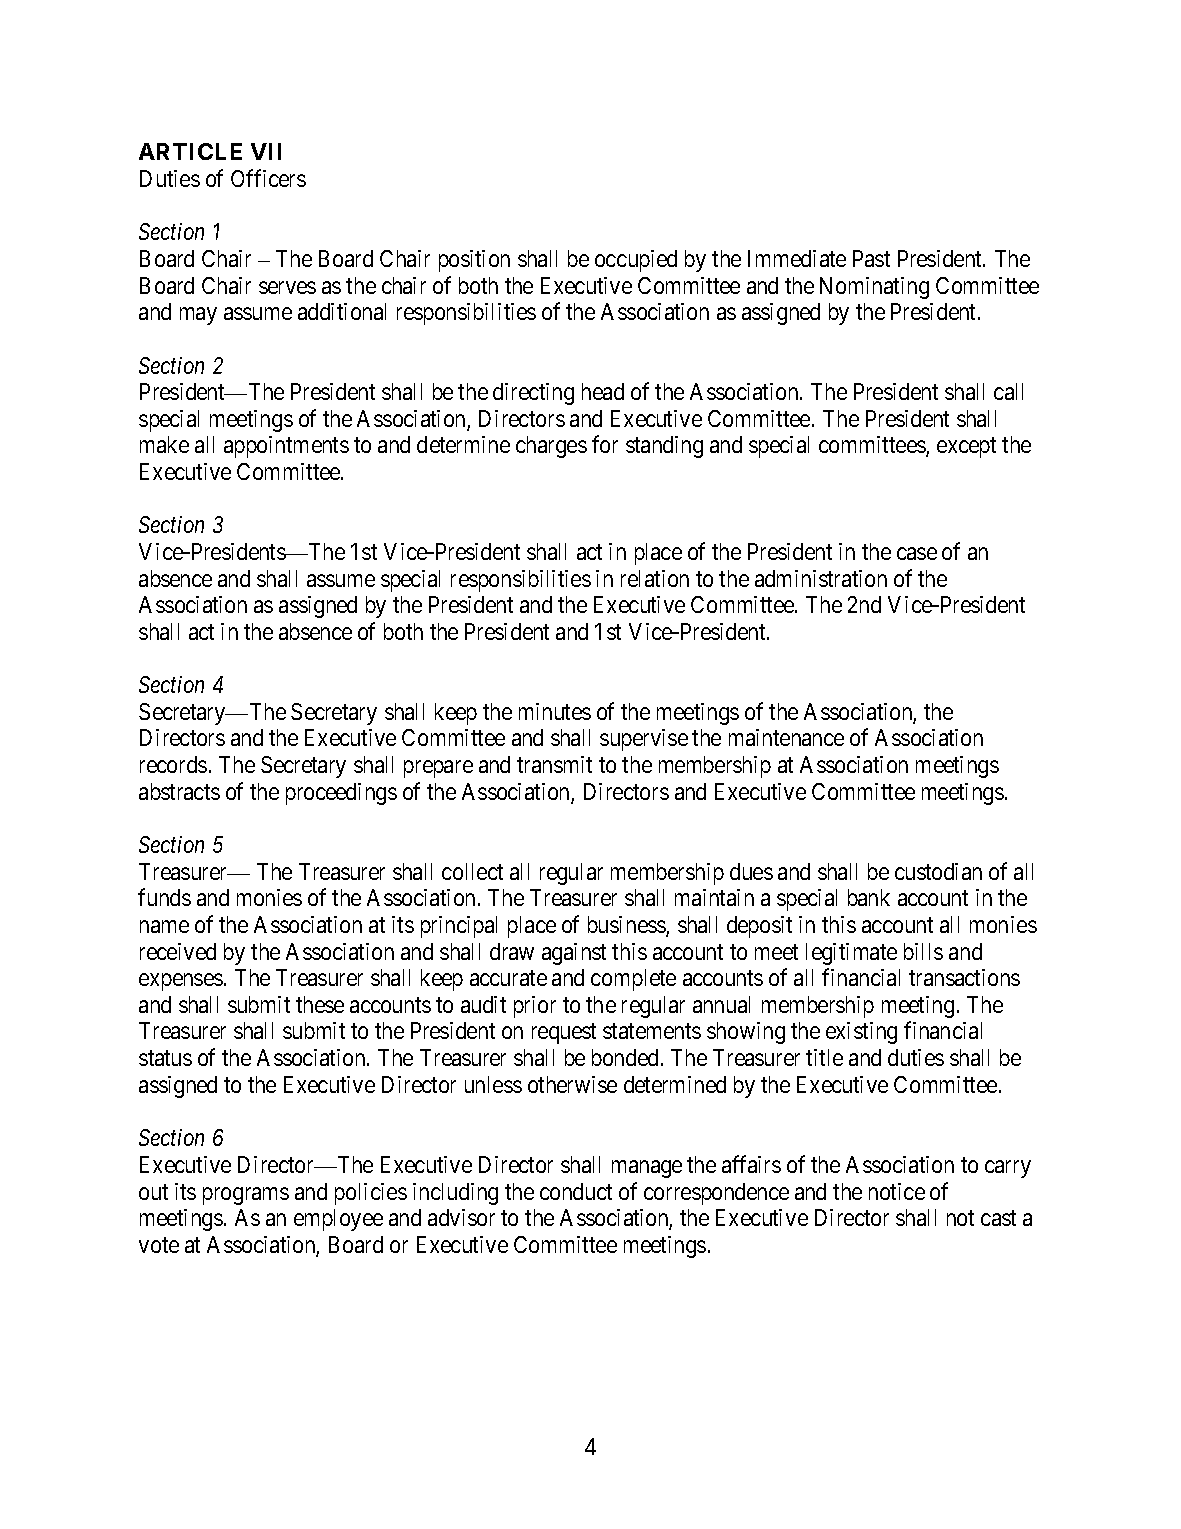 This screenshot has width=1181, height=1529. What do you see at coordinates (173, 764) in the screenshot?
I see `records` at bounding box center [173, 764].
